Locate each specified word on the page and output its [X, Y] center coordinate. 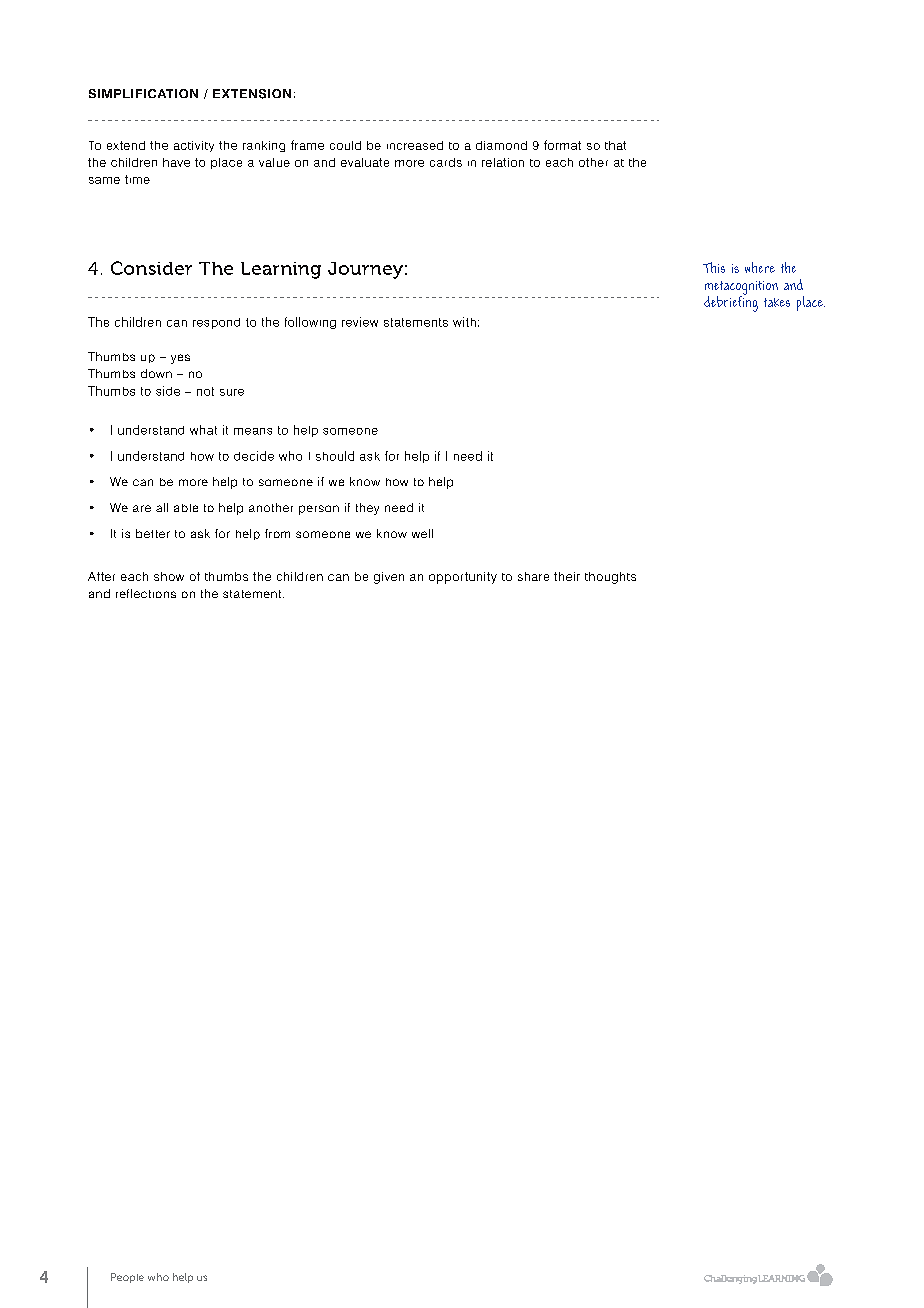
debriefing [731, 303]
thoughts [610, 578]
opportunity [463, 578]
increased [415, 145]
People [127, 1278]
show [169, 576]
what [203, 430]
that [615, 145]
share [533, 576]
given [389, 578]
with [464, 322]
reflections [146, 593]
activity [194, 146]
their [567, 576]
